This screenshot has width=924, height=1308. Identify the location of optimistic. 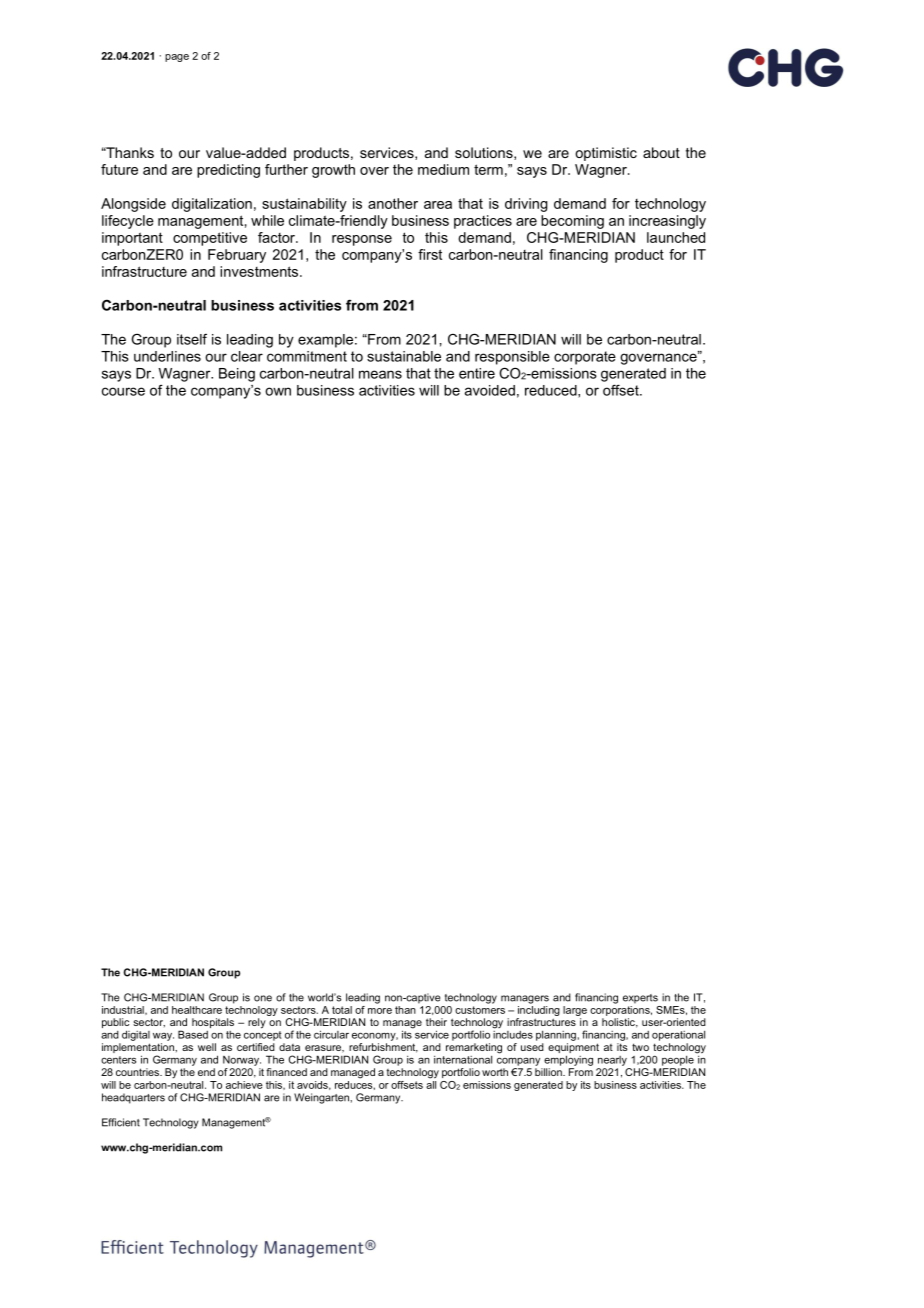
(606, 154).
